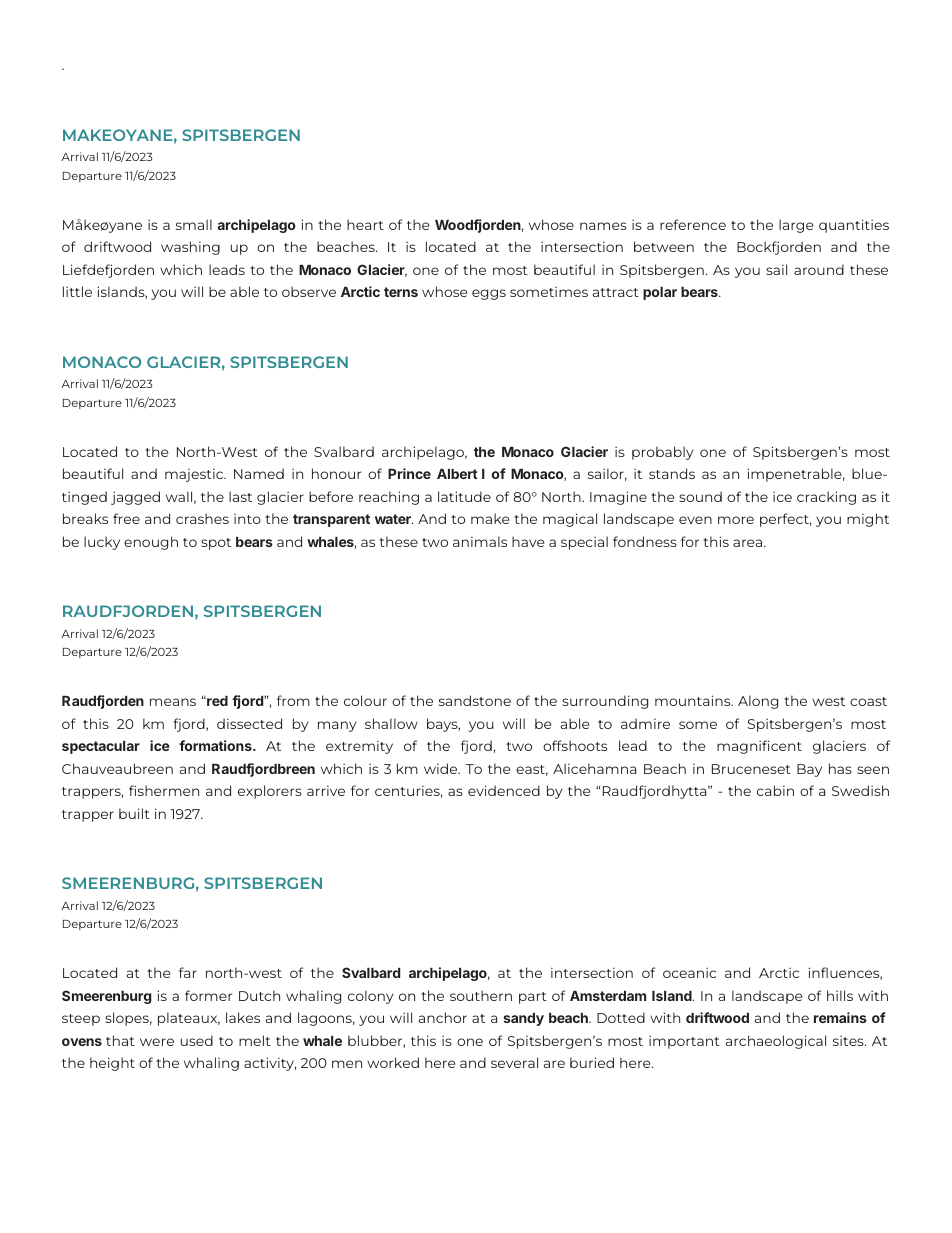 This screenshot has width=952, height=1233. Describe the element at coordinates (489, 294) in the screenshot. I see `eggs` at that location.
